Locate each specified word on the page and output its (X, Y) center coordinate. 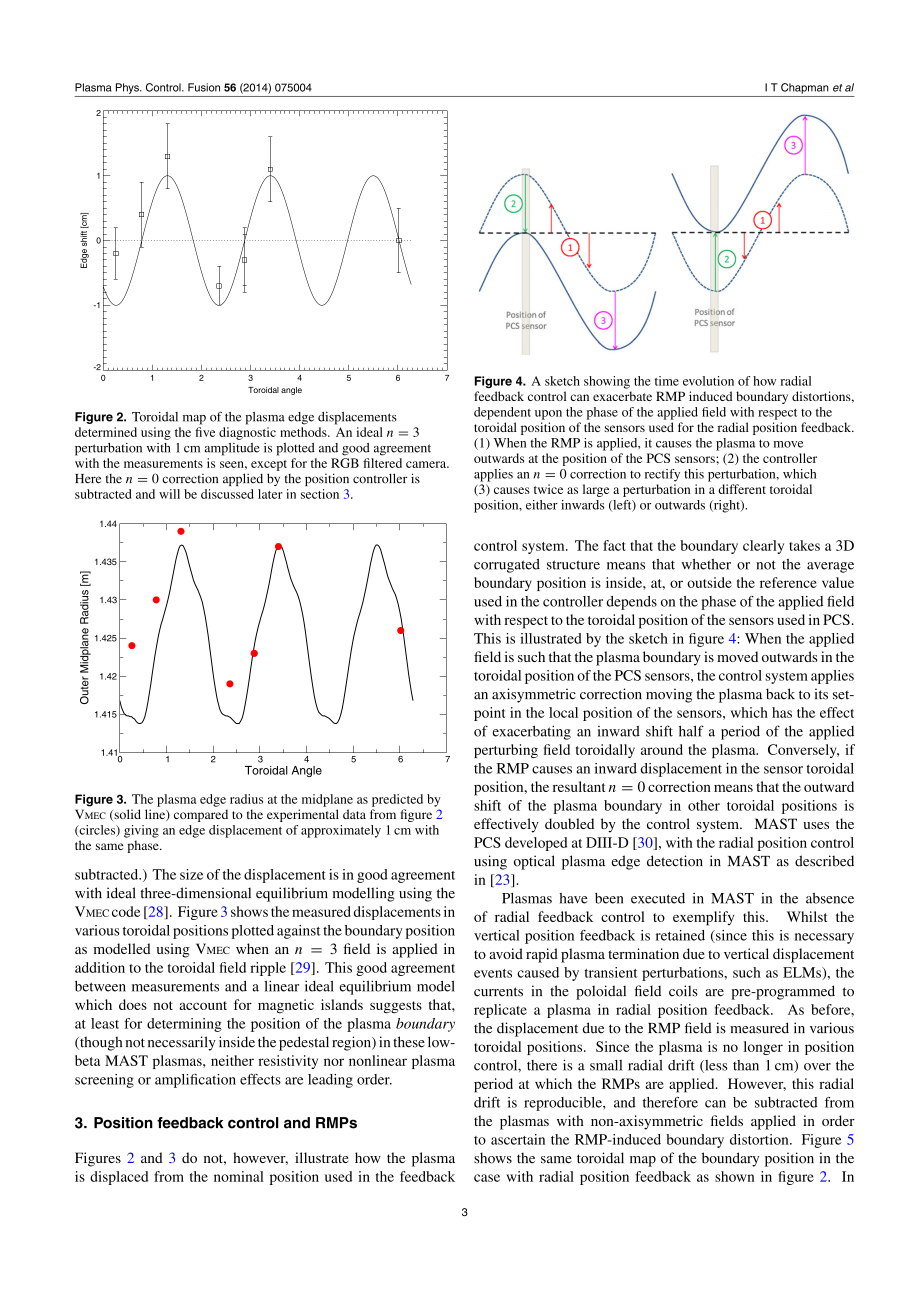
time (667, 381)
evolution (708, 381)
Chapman (805, 88)
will (169, 494)
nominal (239, 1176)
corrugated (507, 566)
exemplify (703, 918)
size (191, 874)
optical (534, 862)
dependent (502, 413)
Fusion (204, 87)
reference (788, 582)
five (205, 432)
